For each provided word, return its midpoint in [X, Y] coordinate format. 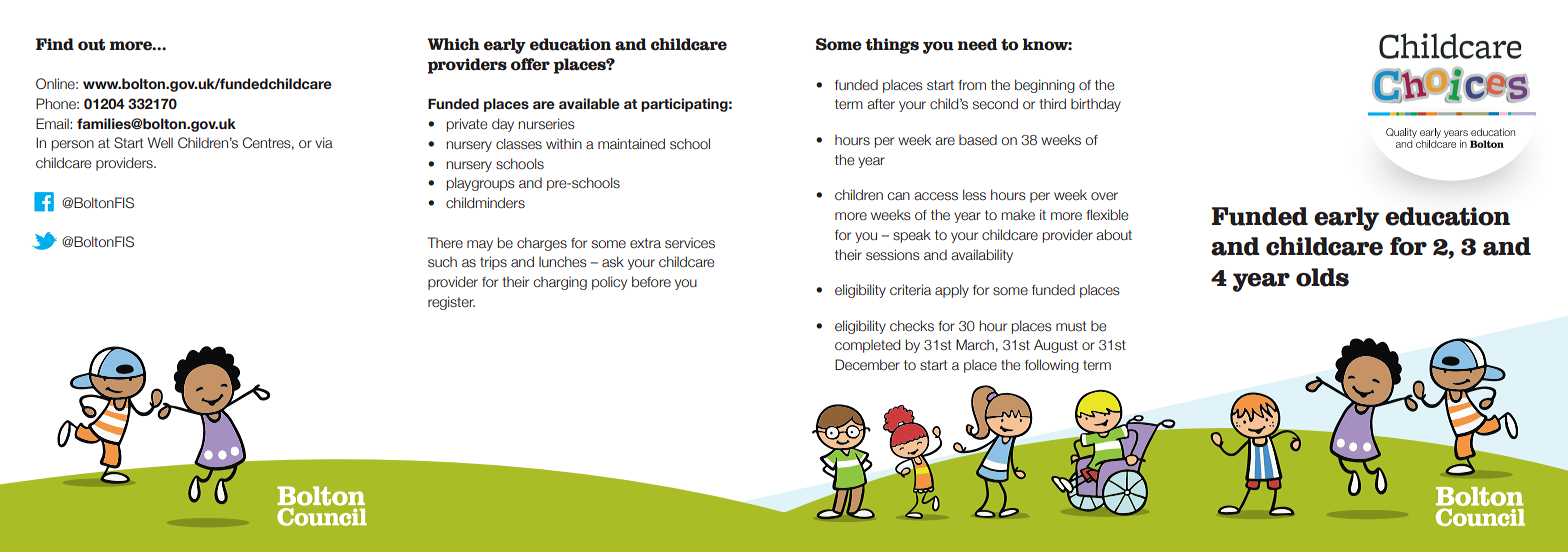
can [898, 196]
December [867, 365]
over [1104, 196]
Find [55, 44]
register [451, 303]
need [977, 44]
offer [530, 64]
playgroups [480, 184]
